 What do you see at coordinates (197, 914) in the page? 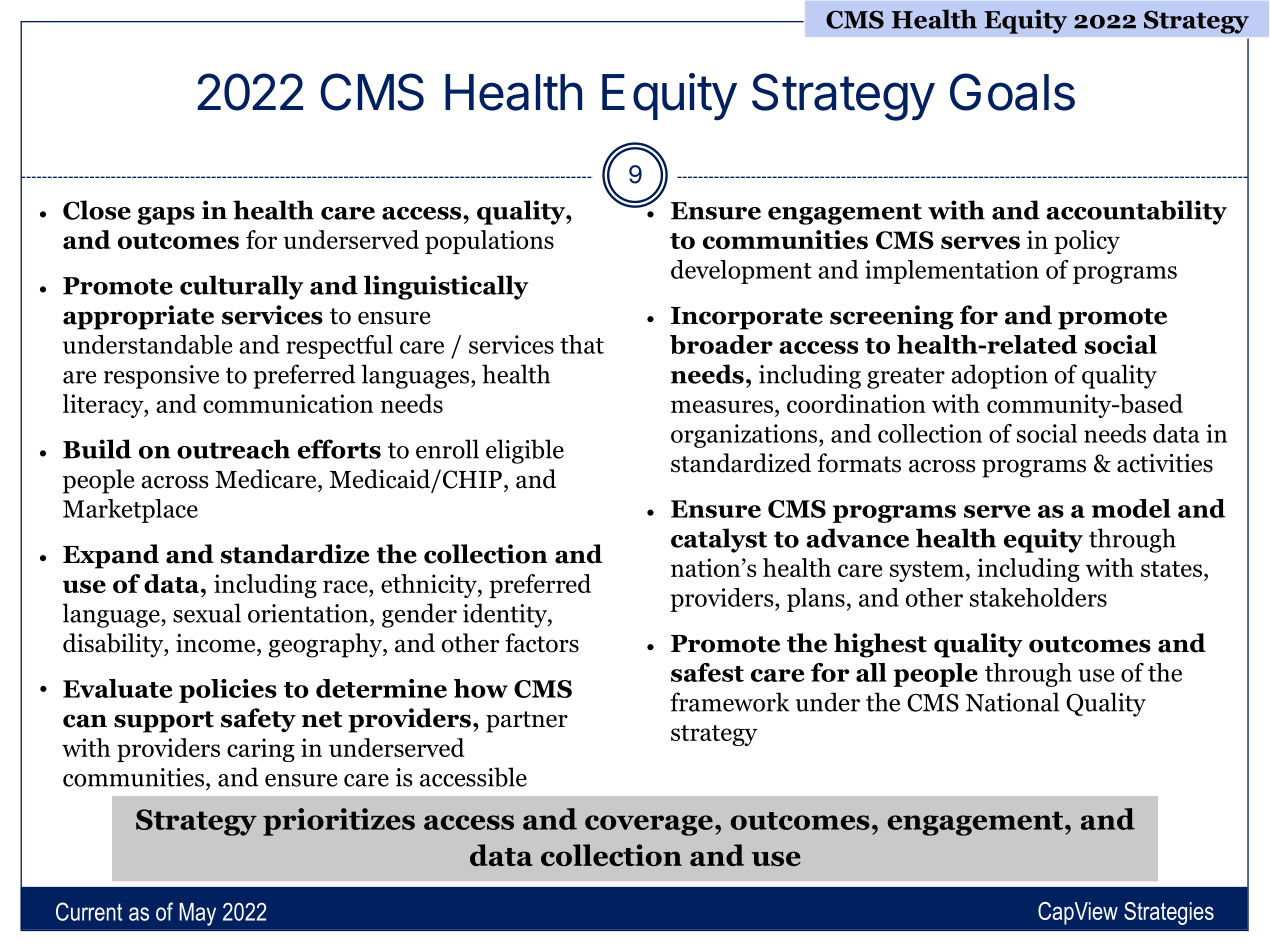
I see `May` at bounding box center [197, 914].
